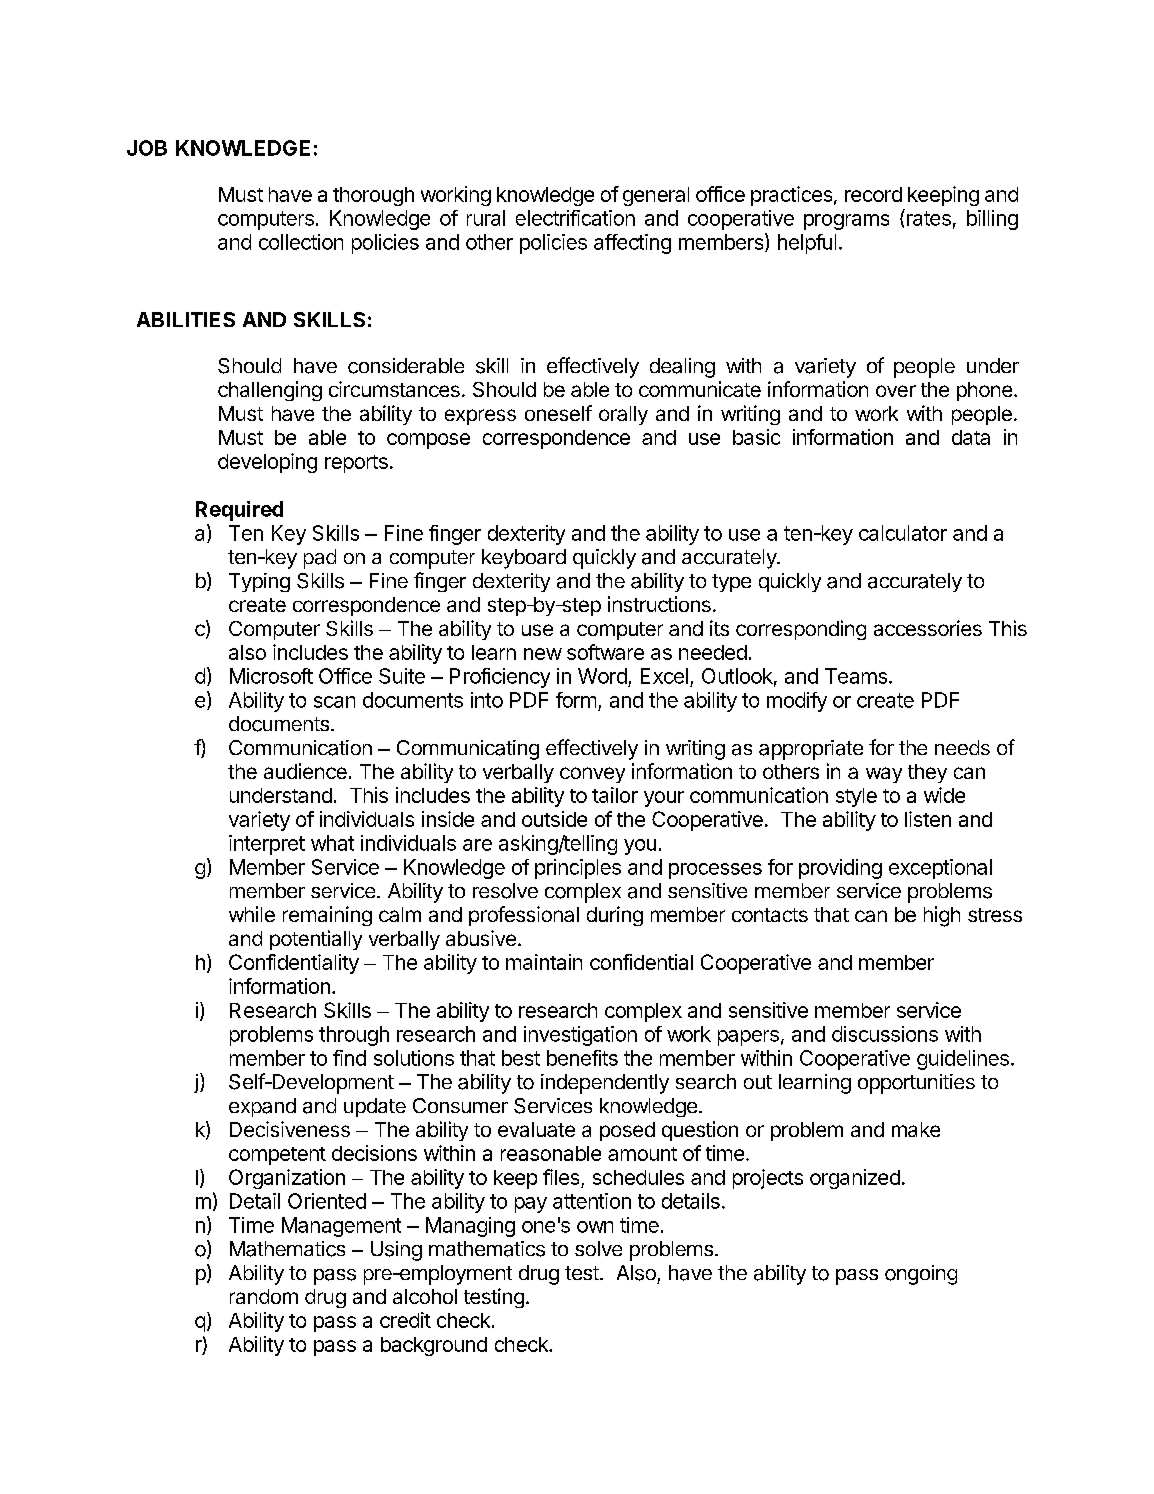  What do you see at coordinates (264, 1296) in the screenshot?
I see `random` at bounding box center [264, 1296].
